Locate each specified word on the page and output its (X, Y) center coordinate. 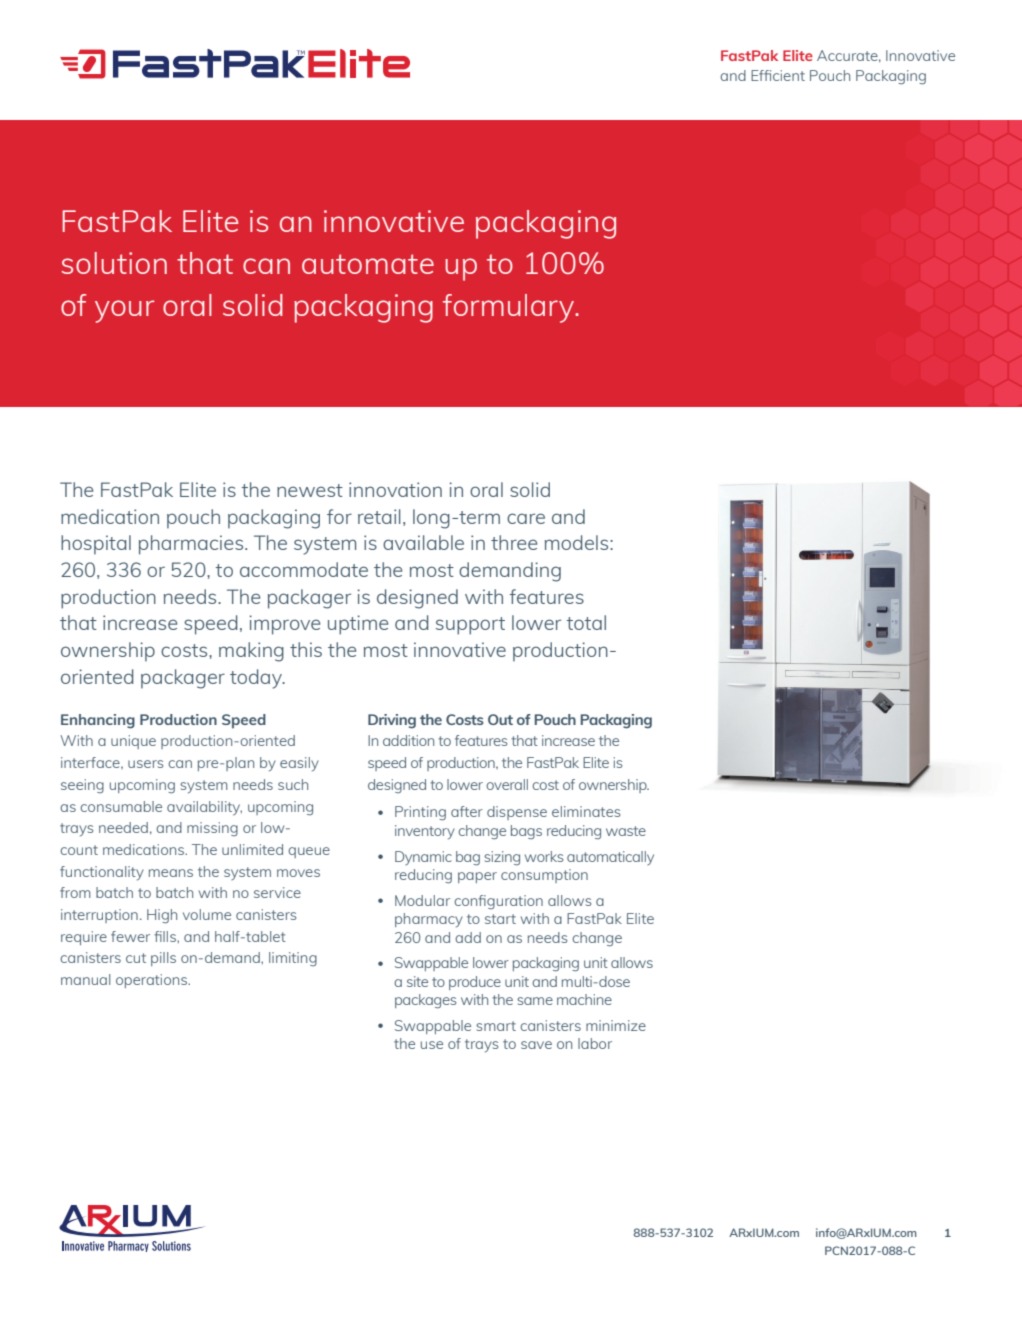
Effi (761, 75)
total (586, 622)
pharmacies (192, 545)
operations (153, 981)
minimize (616, 1025)
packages (425, 1001)
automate (368, 264)
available (423, 542)
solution (114, 263)
